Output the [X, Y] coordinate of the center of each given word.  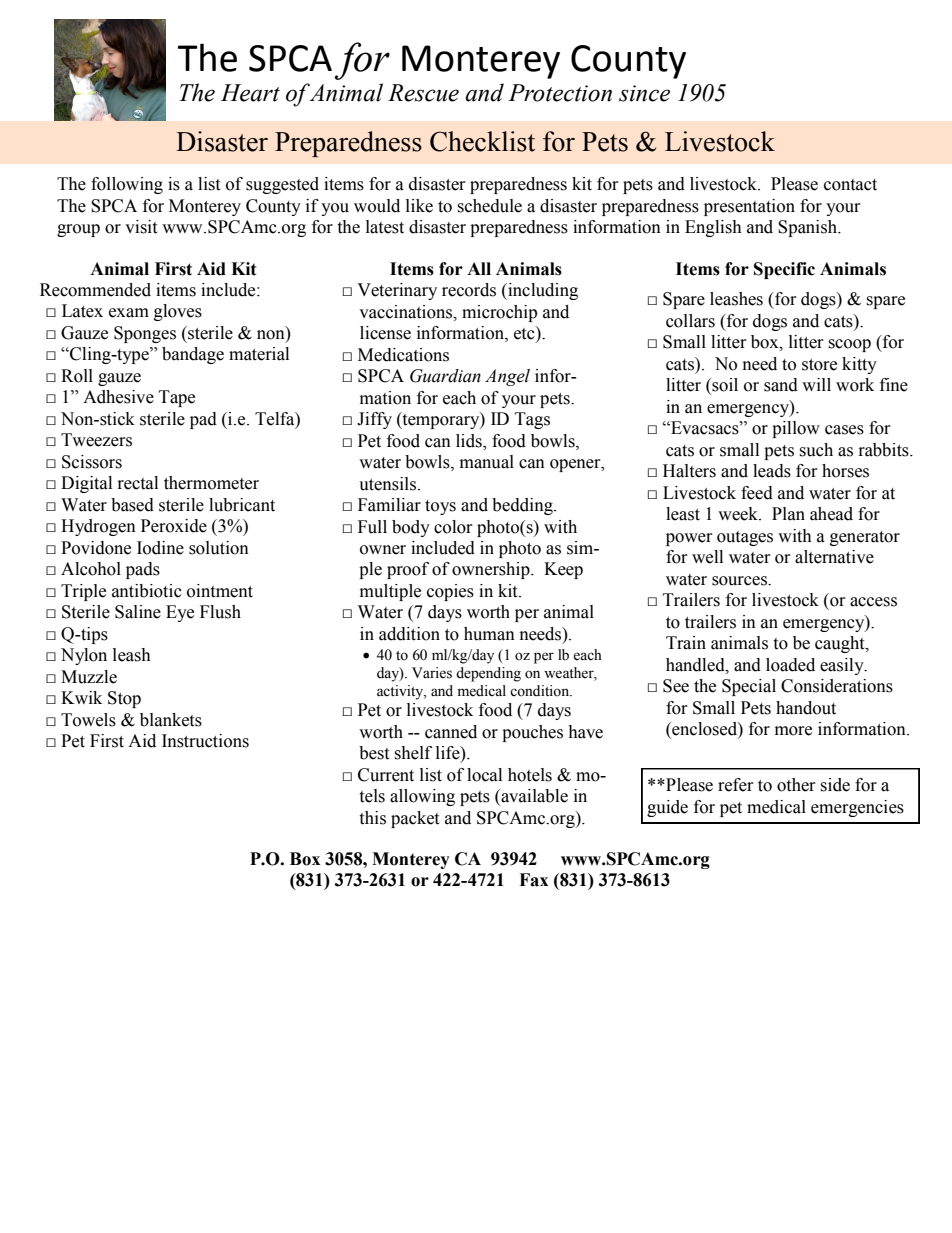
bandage [193, 355]
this [372, 818]
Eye [180, 613]
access [873, 602]
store [819, 365]
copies [450, 592]
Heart [250, 93]
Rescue [423, 93]
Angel [507, 377]
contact [850, 185]
